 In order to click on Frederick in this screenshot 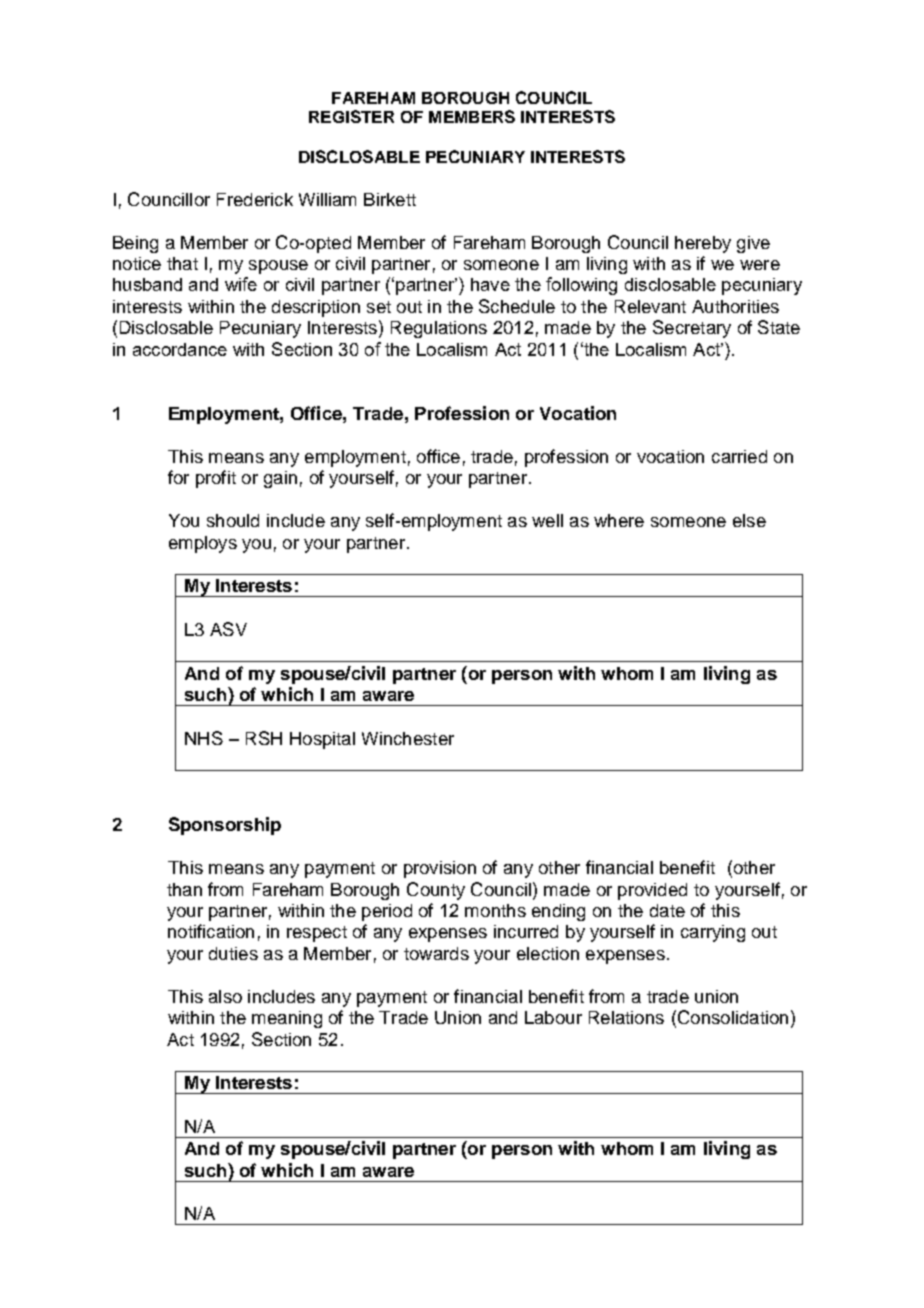, I will do `click(255, 199)`.
